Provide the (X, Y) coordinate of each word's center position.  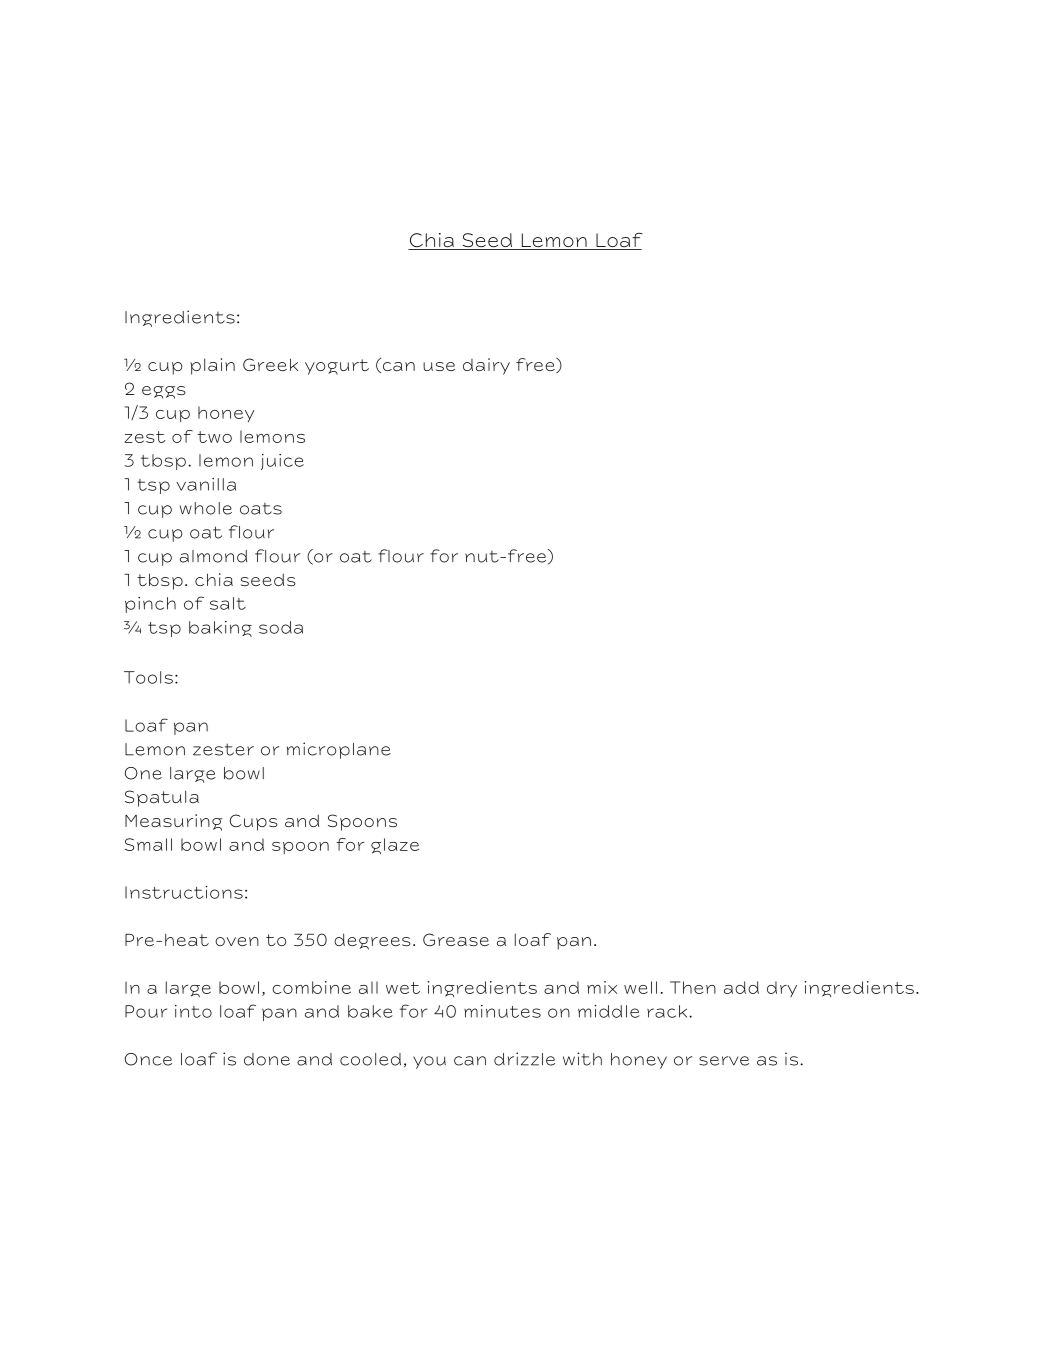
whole (206, 508)
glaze (395, 846)
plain (212, 366)
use (439, 366)
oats (261, 509)
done (267, 1059)
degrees (372, 941)
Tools (148, 677)
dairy (486, 366)
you (429, 1062)
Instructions (184, 892)
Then (693, 987)
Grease (456, 939)
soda (281, 627)
